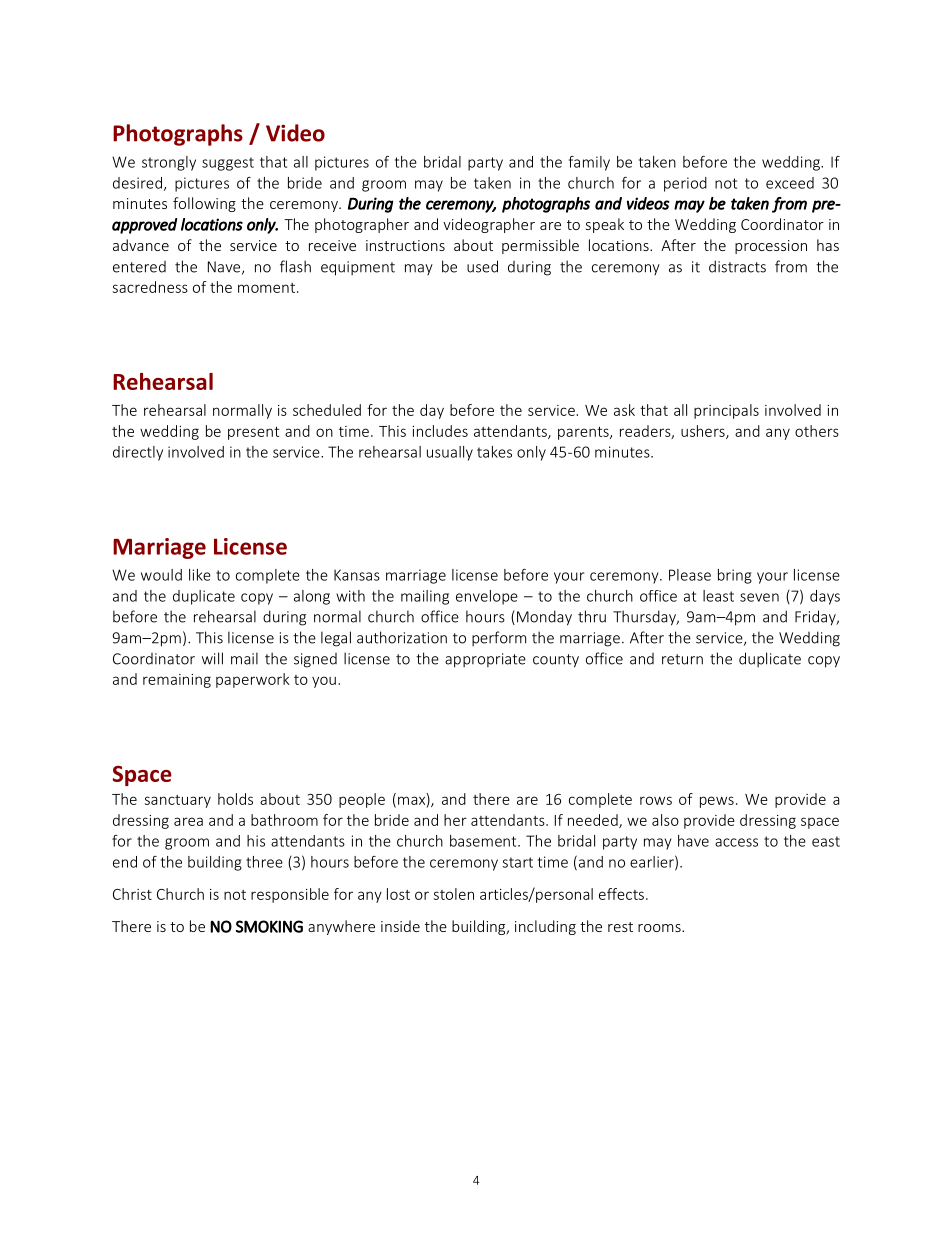  What do you see at coordinates (357, 575) in the page?
I see `Kansas` at bounding box center [357, 575].
